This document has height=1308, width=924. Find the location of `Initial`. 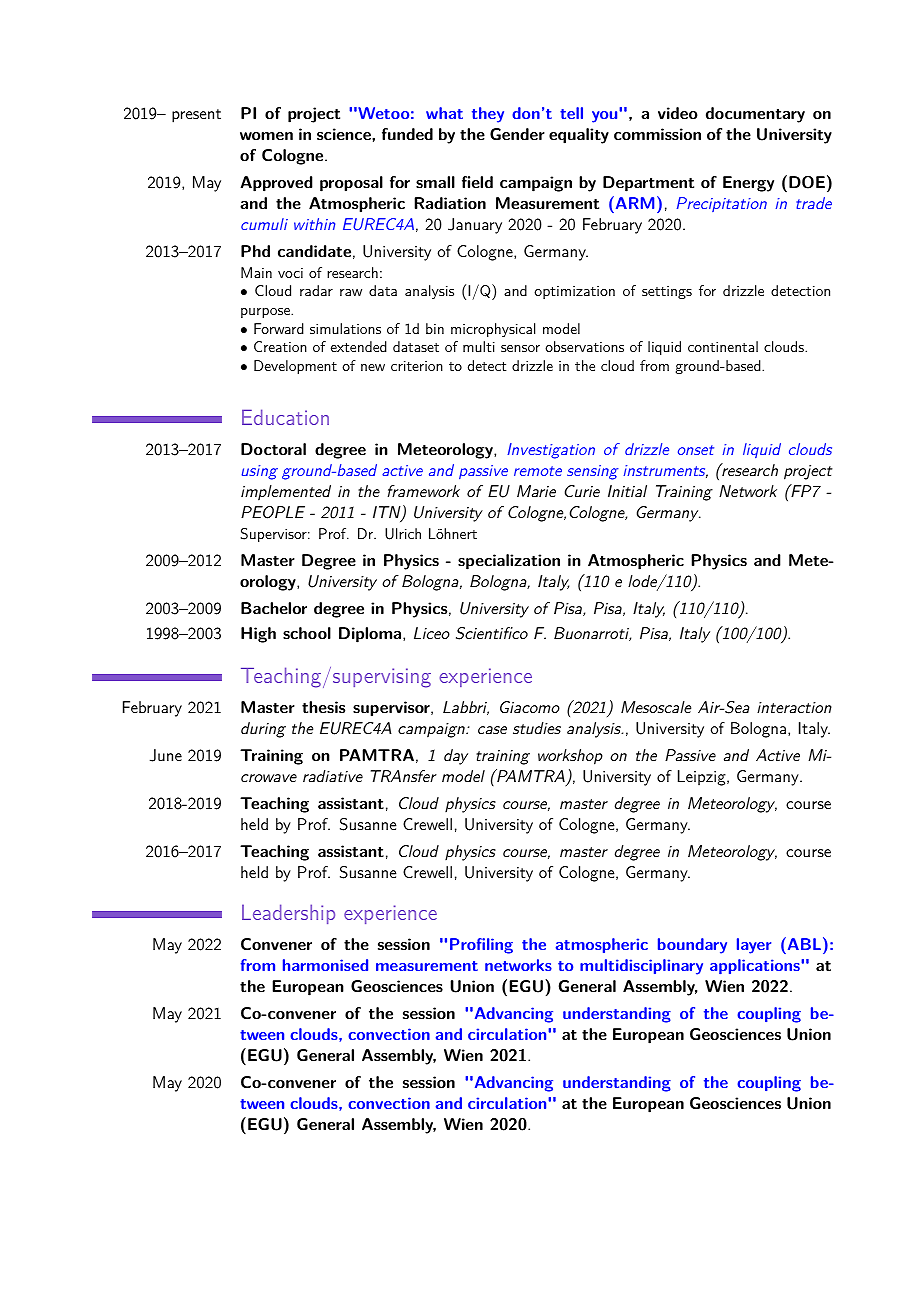

Initial is located at coordinates (627, 491).
